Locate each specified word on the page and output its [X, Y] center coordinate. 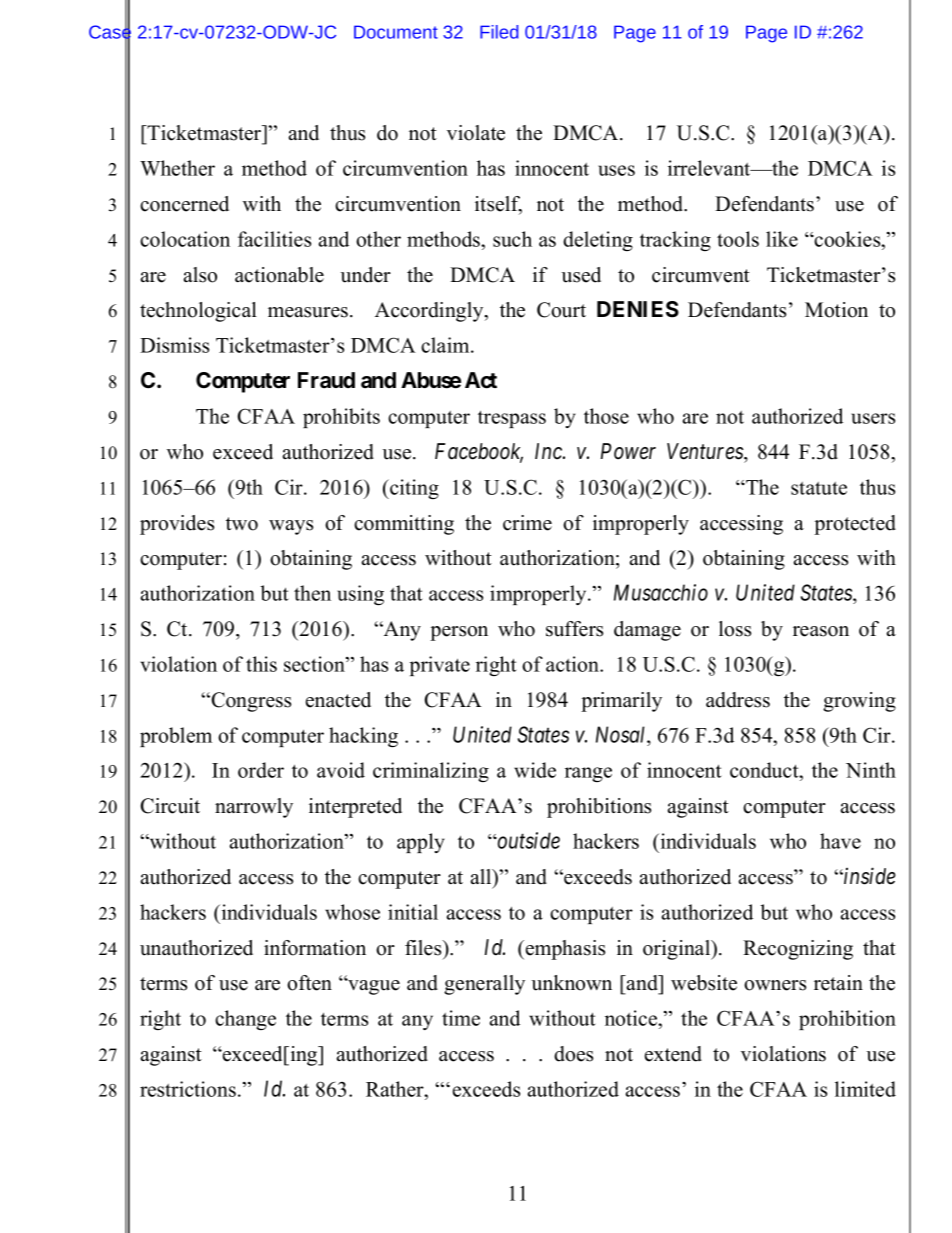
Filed [499, 32]
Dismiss [174, 345]
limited [865, 1089]
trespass [512, 419]
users [873, 418]
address [738, 700]
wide [535, 770]
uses [616, 170]
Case [110, 32]
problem [176, 737]
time [461, 1018]
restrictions [188, 1089]
